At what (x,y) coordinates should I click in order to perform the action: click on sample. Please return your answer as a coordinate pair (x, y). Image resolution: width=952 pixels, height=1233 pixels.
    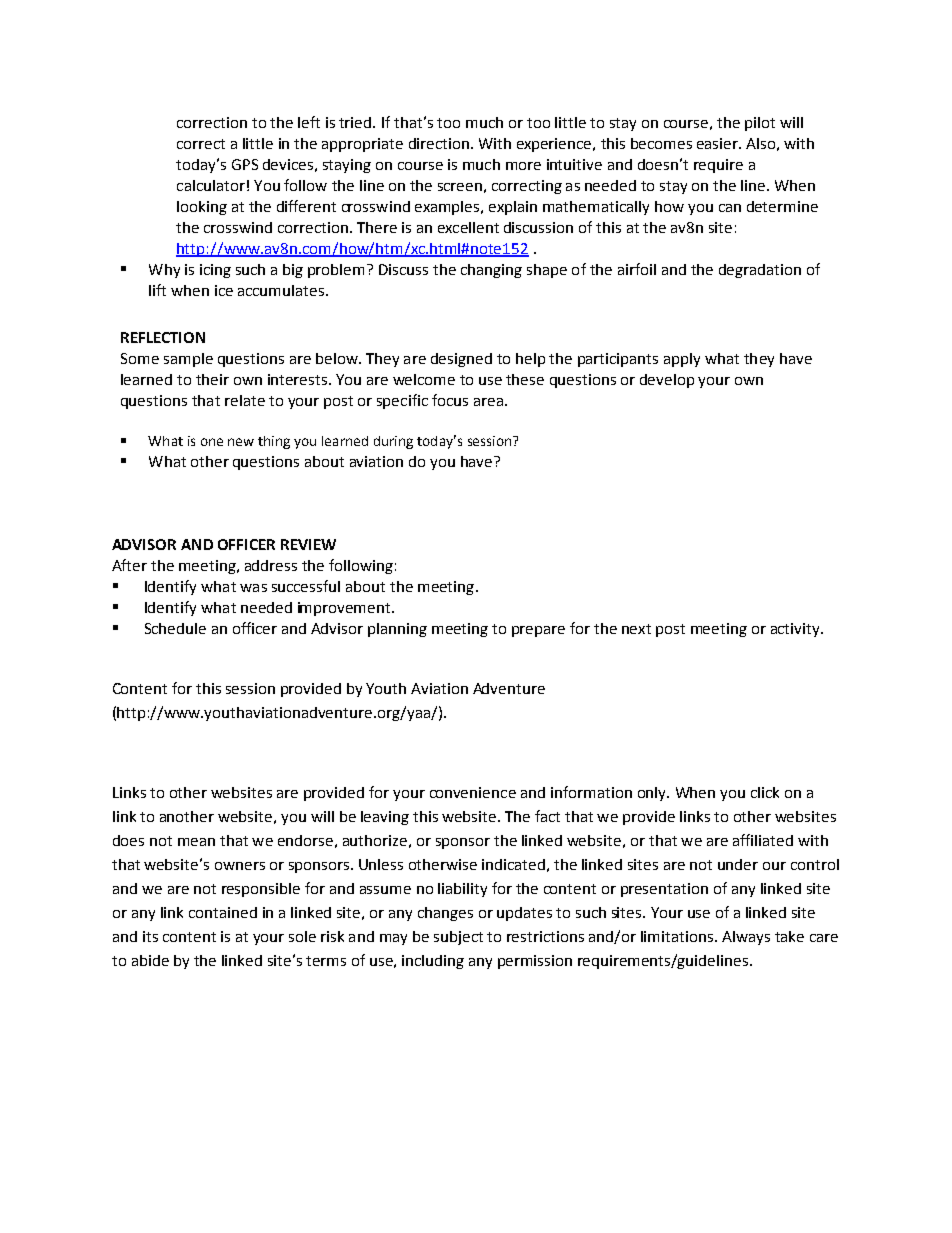
    Looking at the image, I should click on (188, 360).
